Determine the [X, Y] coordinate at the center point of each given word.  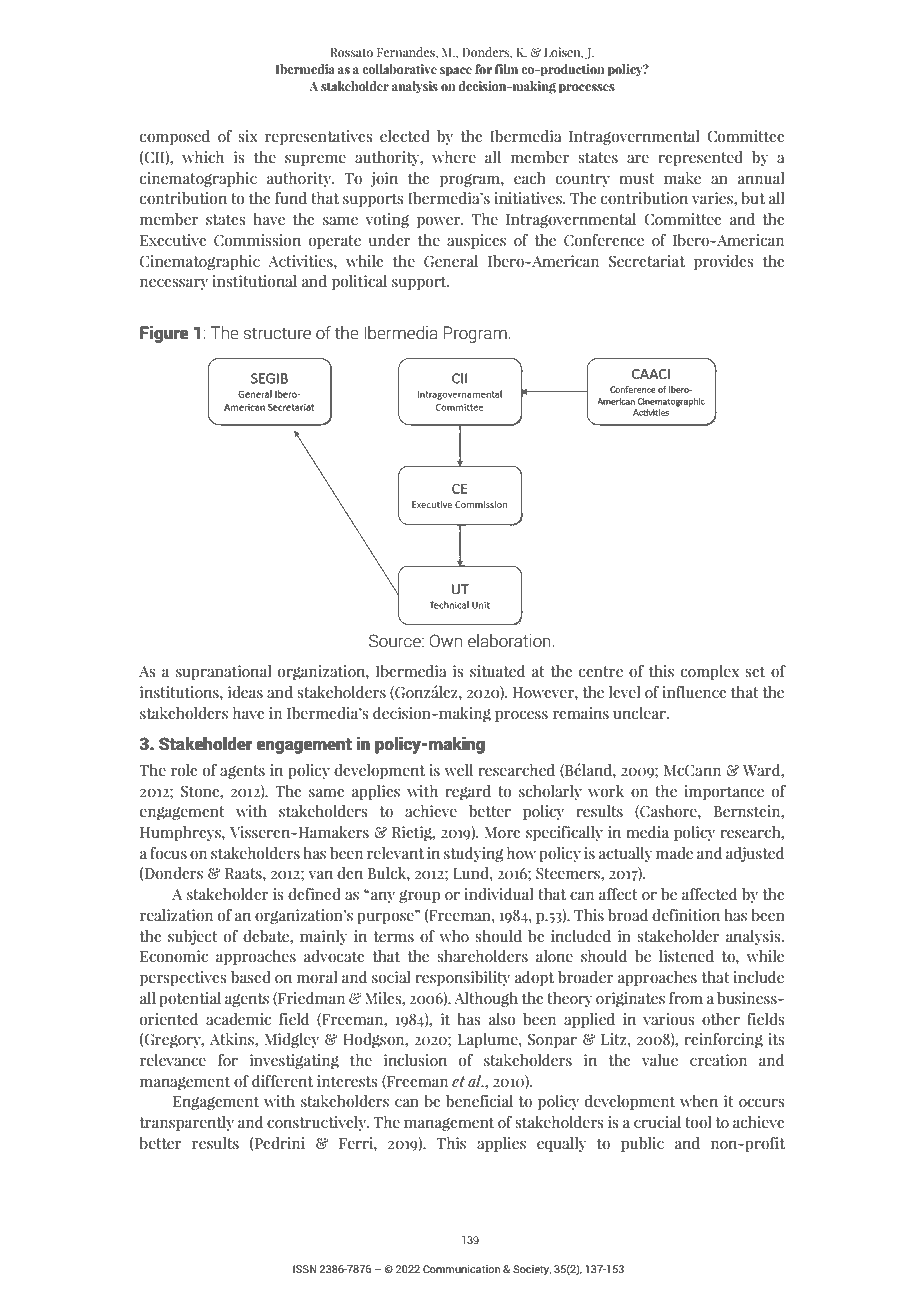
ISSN [305, 1269]
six [248, 136]
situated [497, 671]
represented [700, 158]
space [456, 72]
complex [710, 672]
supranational [223, 672]
